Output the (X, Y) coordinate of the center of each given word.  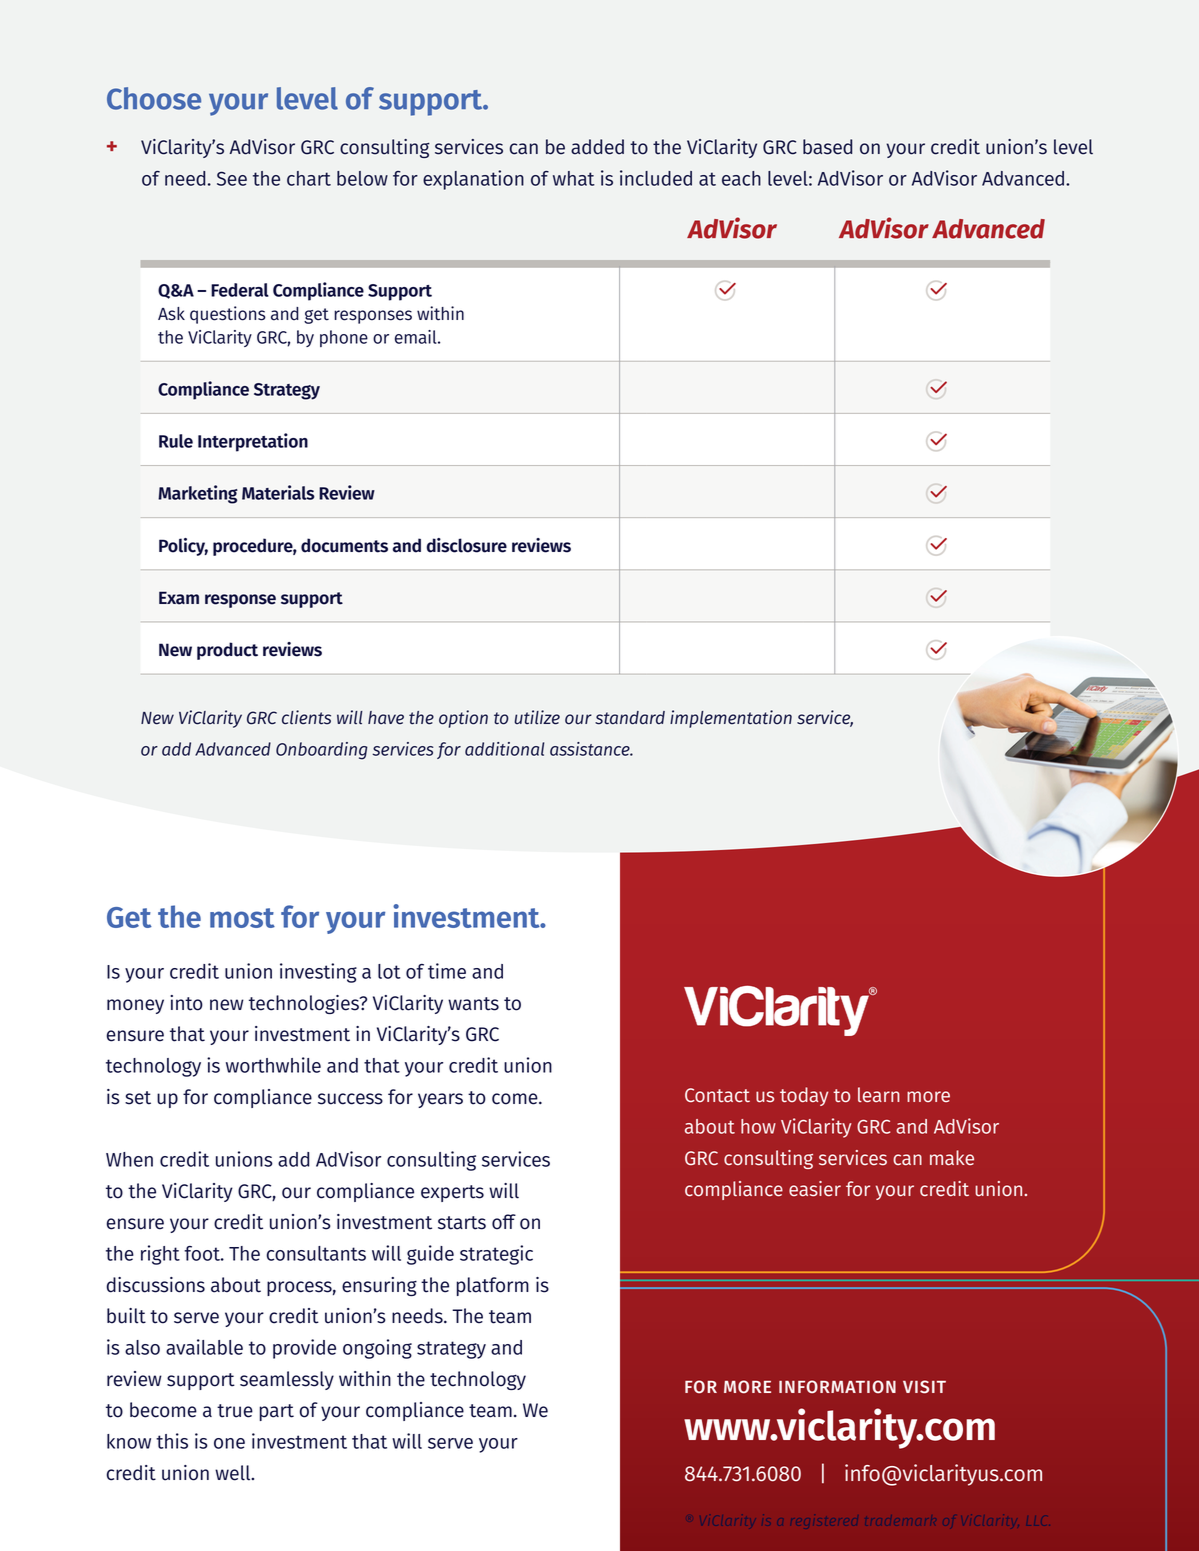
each (741, 178)
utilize (537, 717)
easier (815, 1189)
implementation (731, 719)
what (574, 178)
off (504, 1222)
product (227, 651)
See (232, 178)
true (235, 1411)
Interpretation (253, 442)
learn (879, 1094)
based (827, 147)
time (447, 971)
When (129, 1159)
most (242, 918)
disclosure (467, 545)
